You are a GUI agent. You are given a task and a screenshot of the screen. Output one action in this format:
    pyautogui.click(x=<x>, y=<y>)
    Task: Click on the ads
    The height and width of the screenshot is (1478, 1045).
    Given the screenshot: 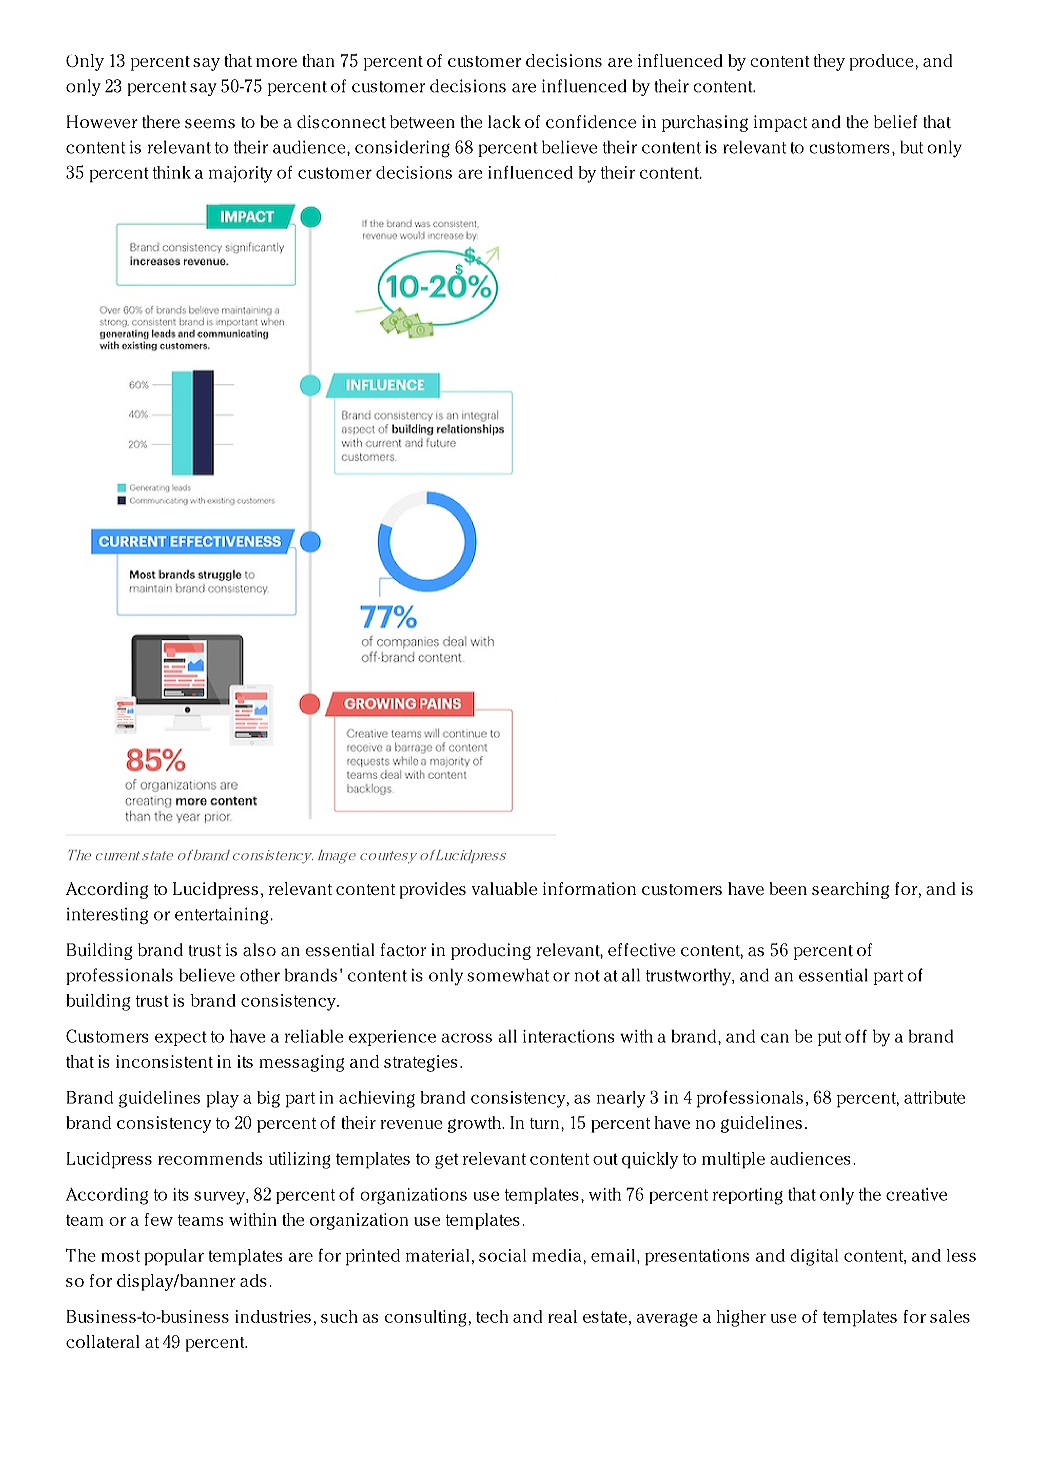 What is the action you would take?
    pyautogui.click(x=253, y=1280)
